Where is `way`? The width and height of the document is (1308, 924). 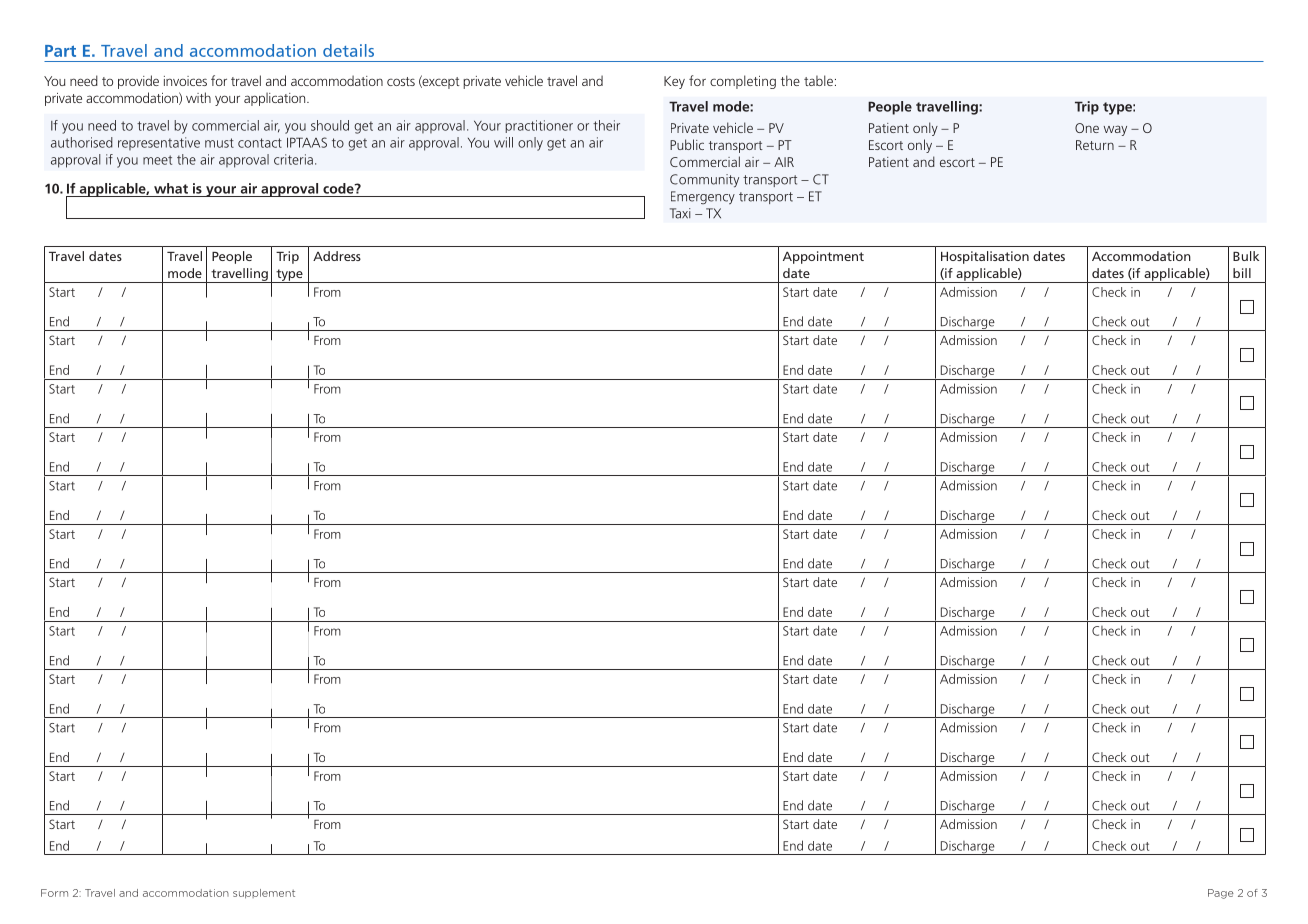 way is located at coordinates (1115, 131).
